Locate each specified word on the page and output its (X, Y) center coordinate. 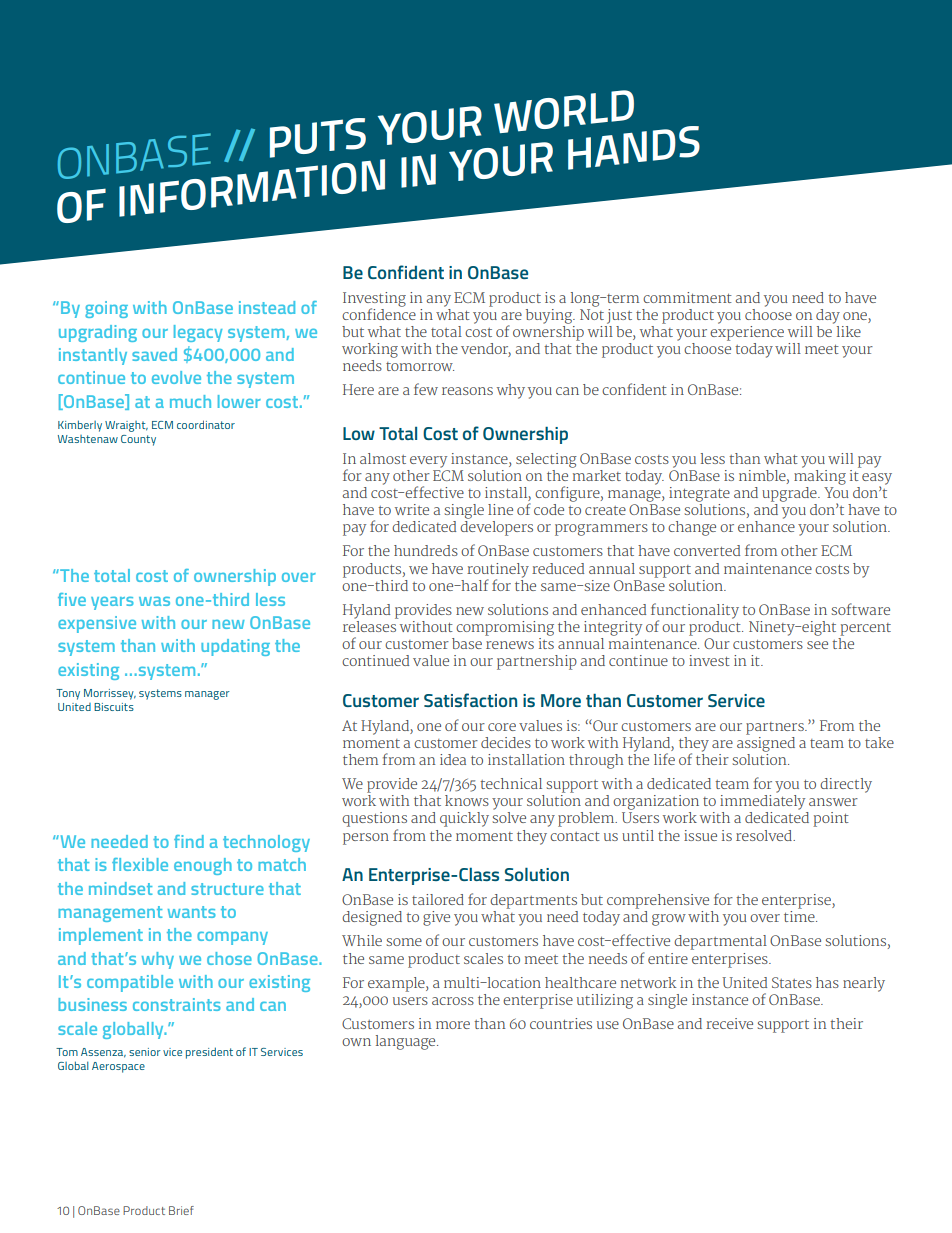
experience (747, 332)
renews (510, 645)
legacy (198, 333)
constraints (177, 1004)
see (817, 645)
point (831, 819)
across (453, 1001)
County (138, 440)
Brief (181, 1210)
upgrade (790, 494)
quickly (464, 819)
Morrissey (110, 694)
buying (550, 316)
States (792, 982)
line (500, 509)
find (189, 841)
